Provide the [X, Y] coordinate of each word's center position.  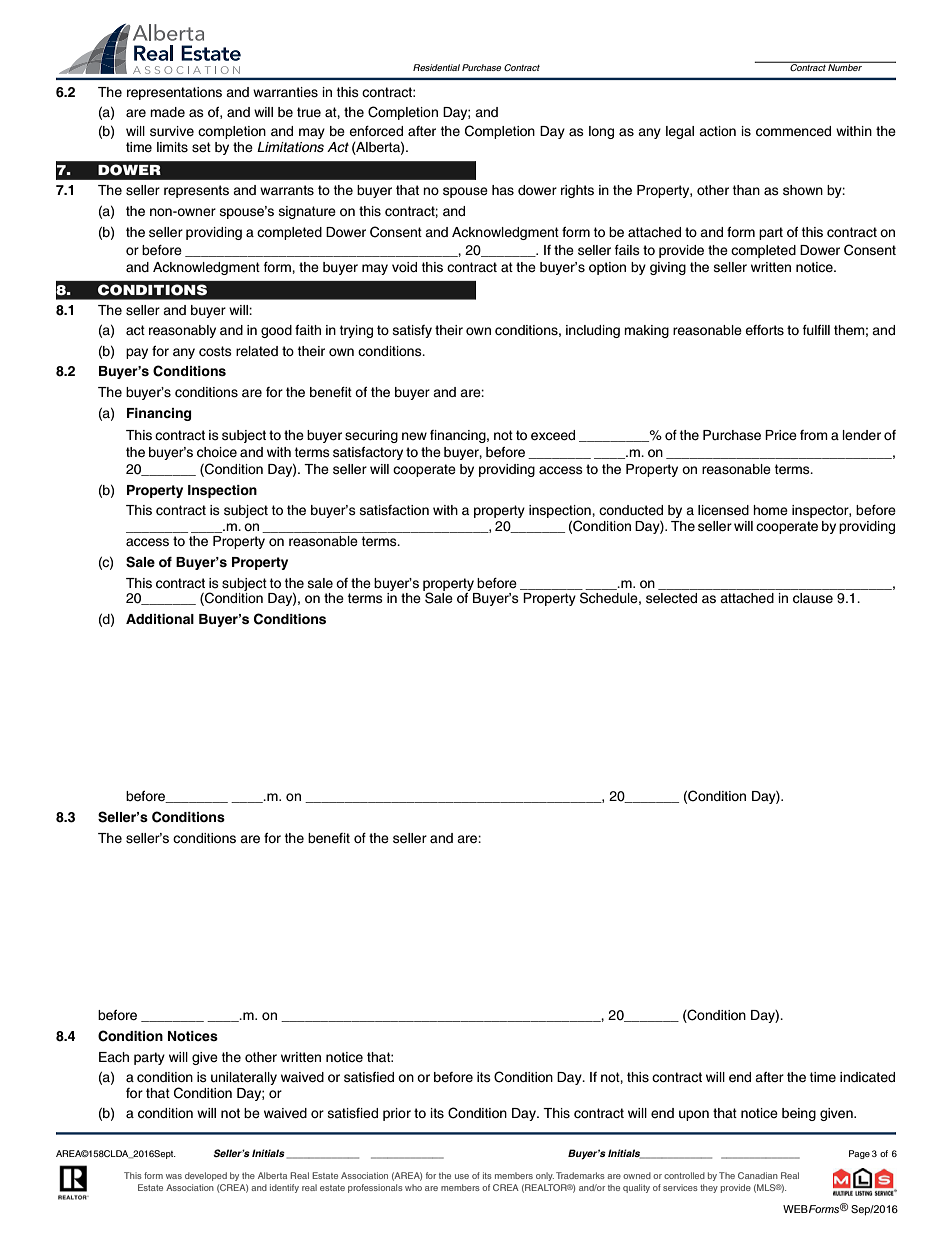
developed [206, 1176]
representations [174, 93]
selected [671, 598]
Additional [160, 619]
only [545, 1176]
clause [813, 598]
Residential [436, 67]
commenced [793, 131]
